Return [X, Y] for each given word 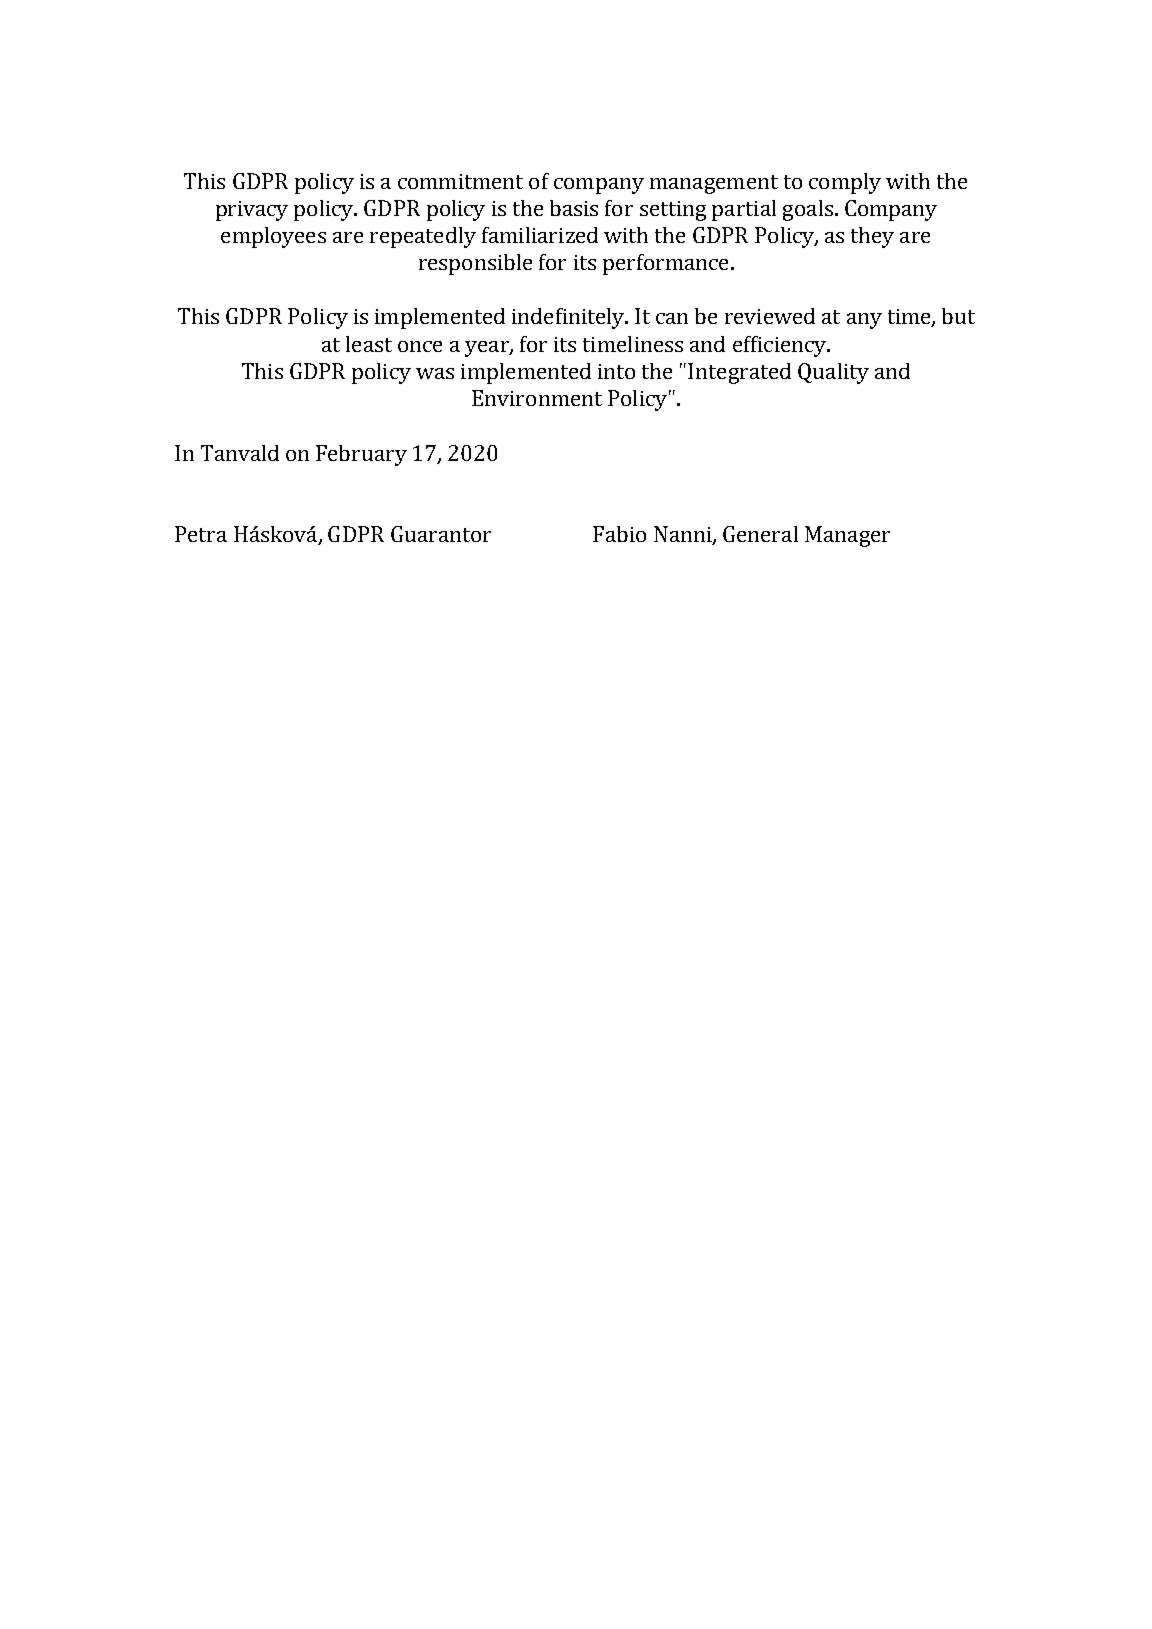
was [435, 373]
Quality [833, 373]
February [361, 455]
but [958, 316]
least [369, 344]
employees [273, 237]
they [872, 237]
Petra [201, 534]
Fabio [619, 534]
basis [574, 208]
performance [665, 264]
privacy [252, 211]
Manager [847, 536]
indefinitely [569, 318]
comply [845, 183]
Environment [537, 398]
